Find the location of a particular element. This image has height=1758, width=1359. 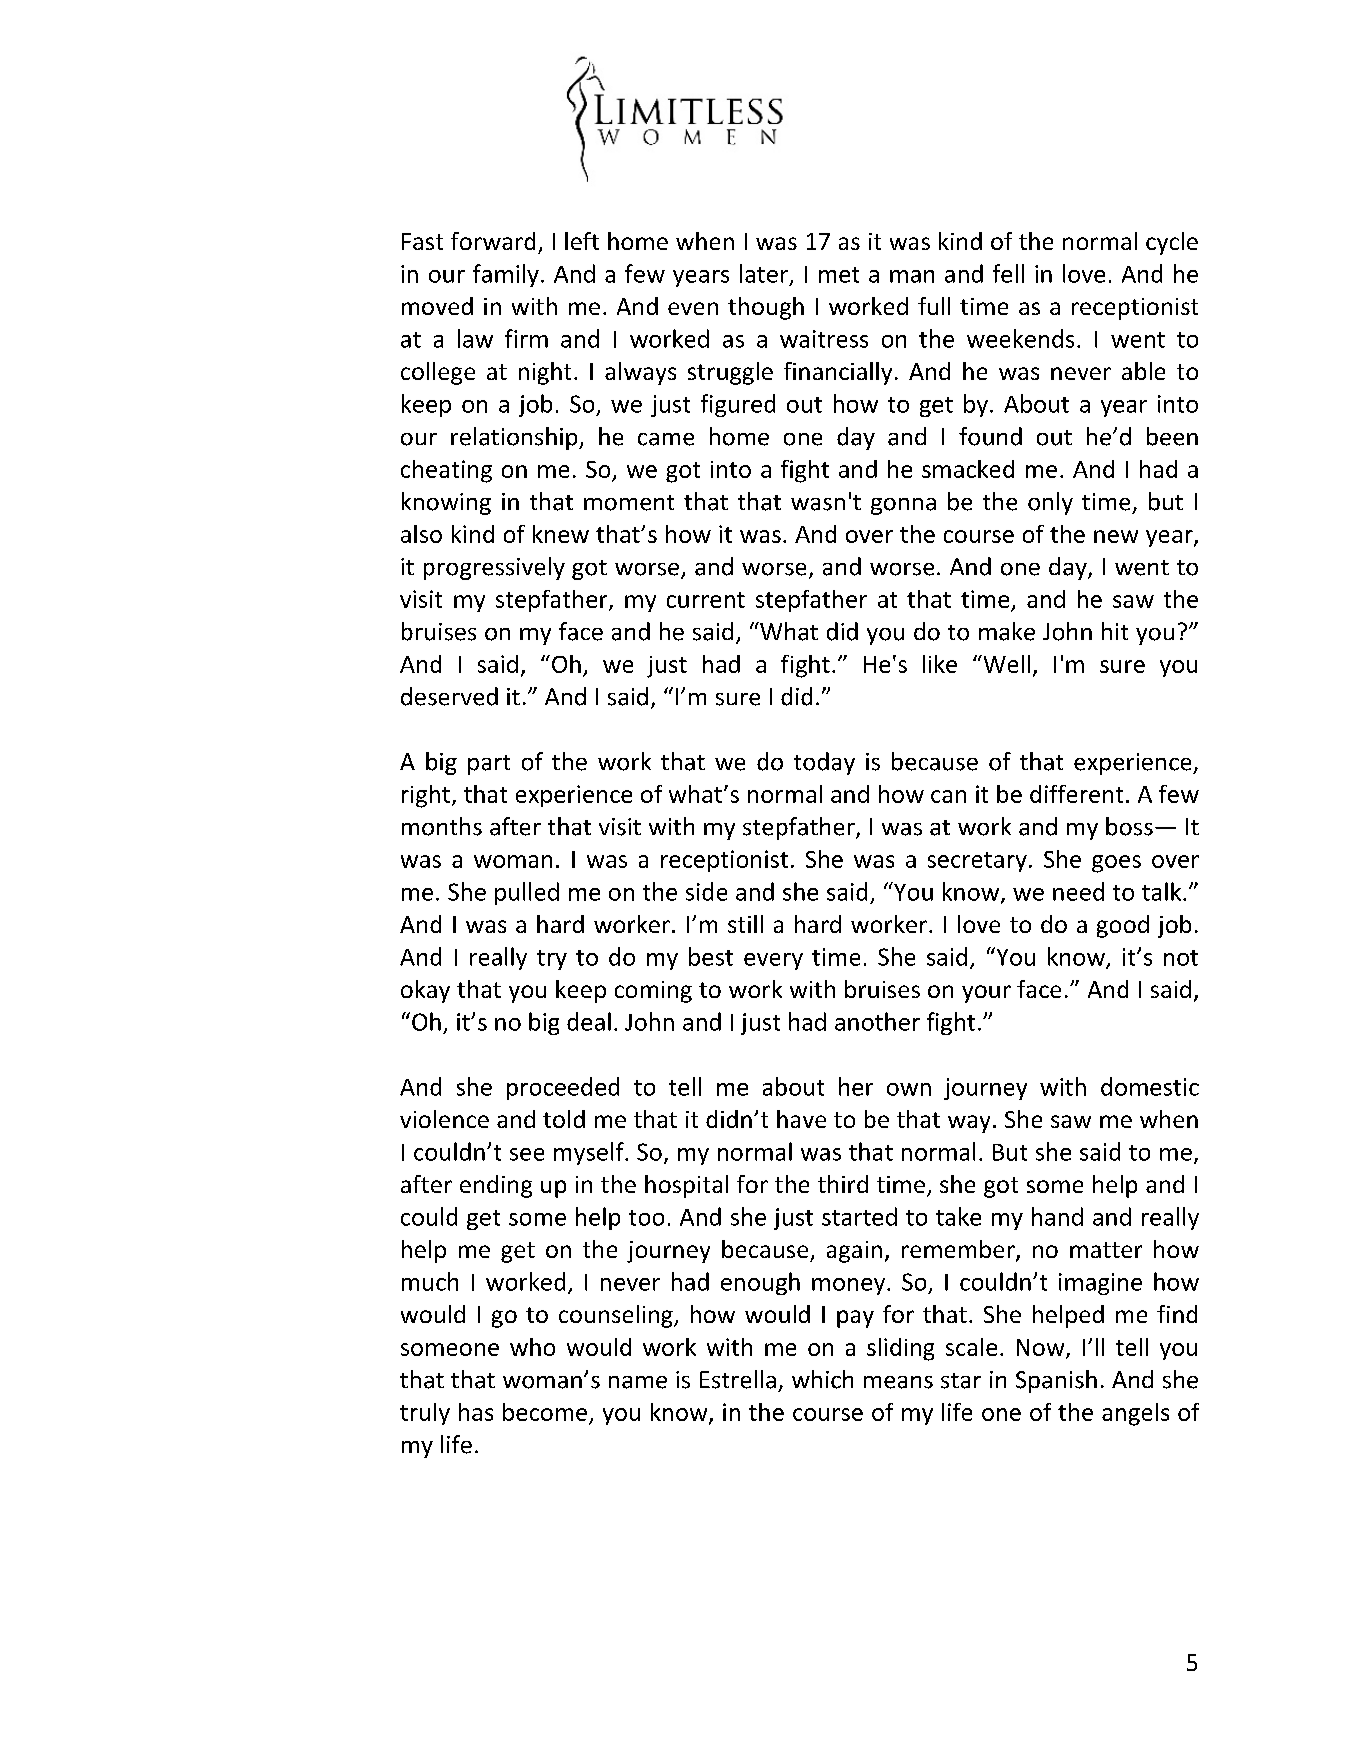

who is located at coordinates (532, 1347).
